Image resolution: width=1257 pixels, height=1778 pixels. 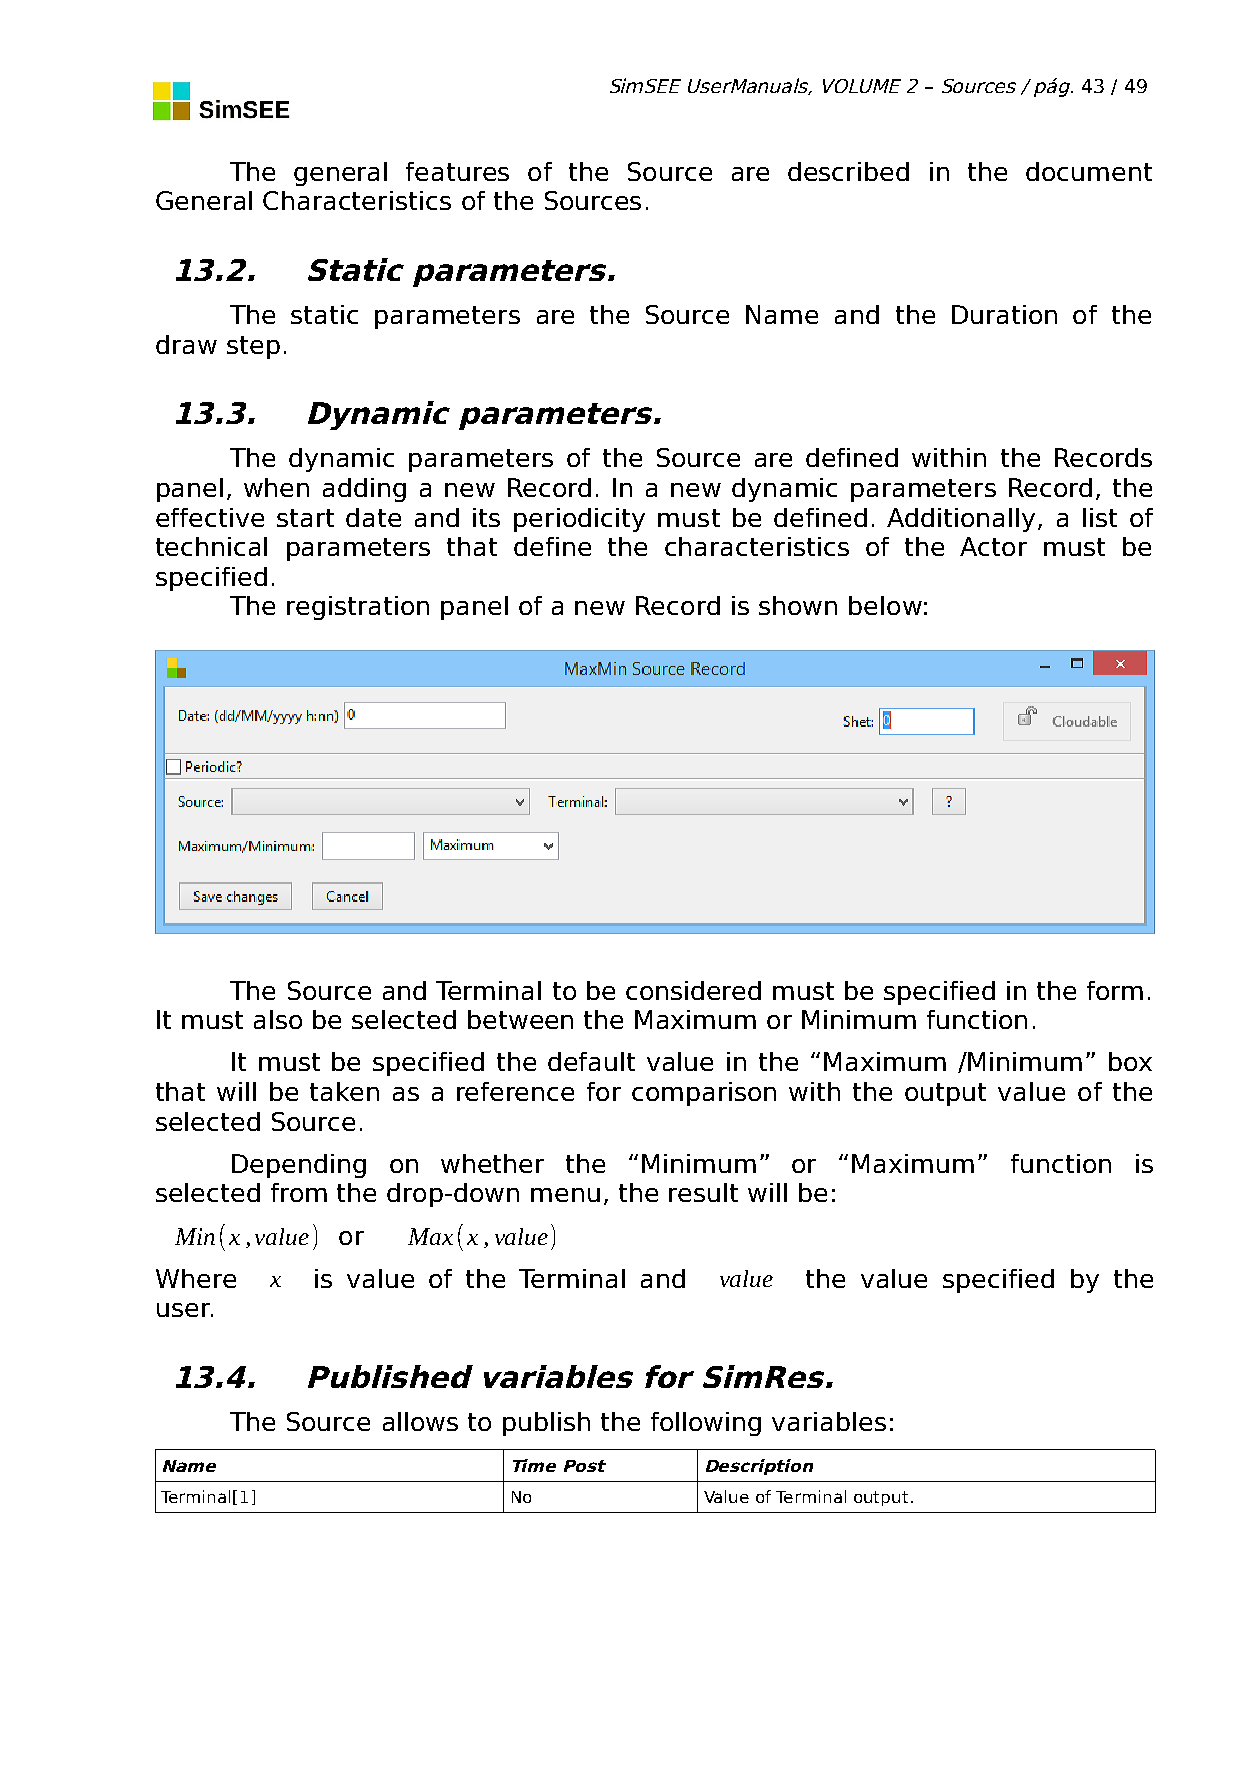 What do you see at coordinates (706, 1424) in the page?
I see `following` at bounding box center [706, 1424].
